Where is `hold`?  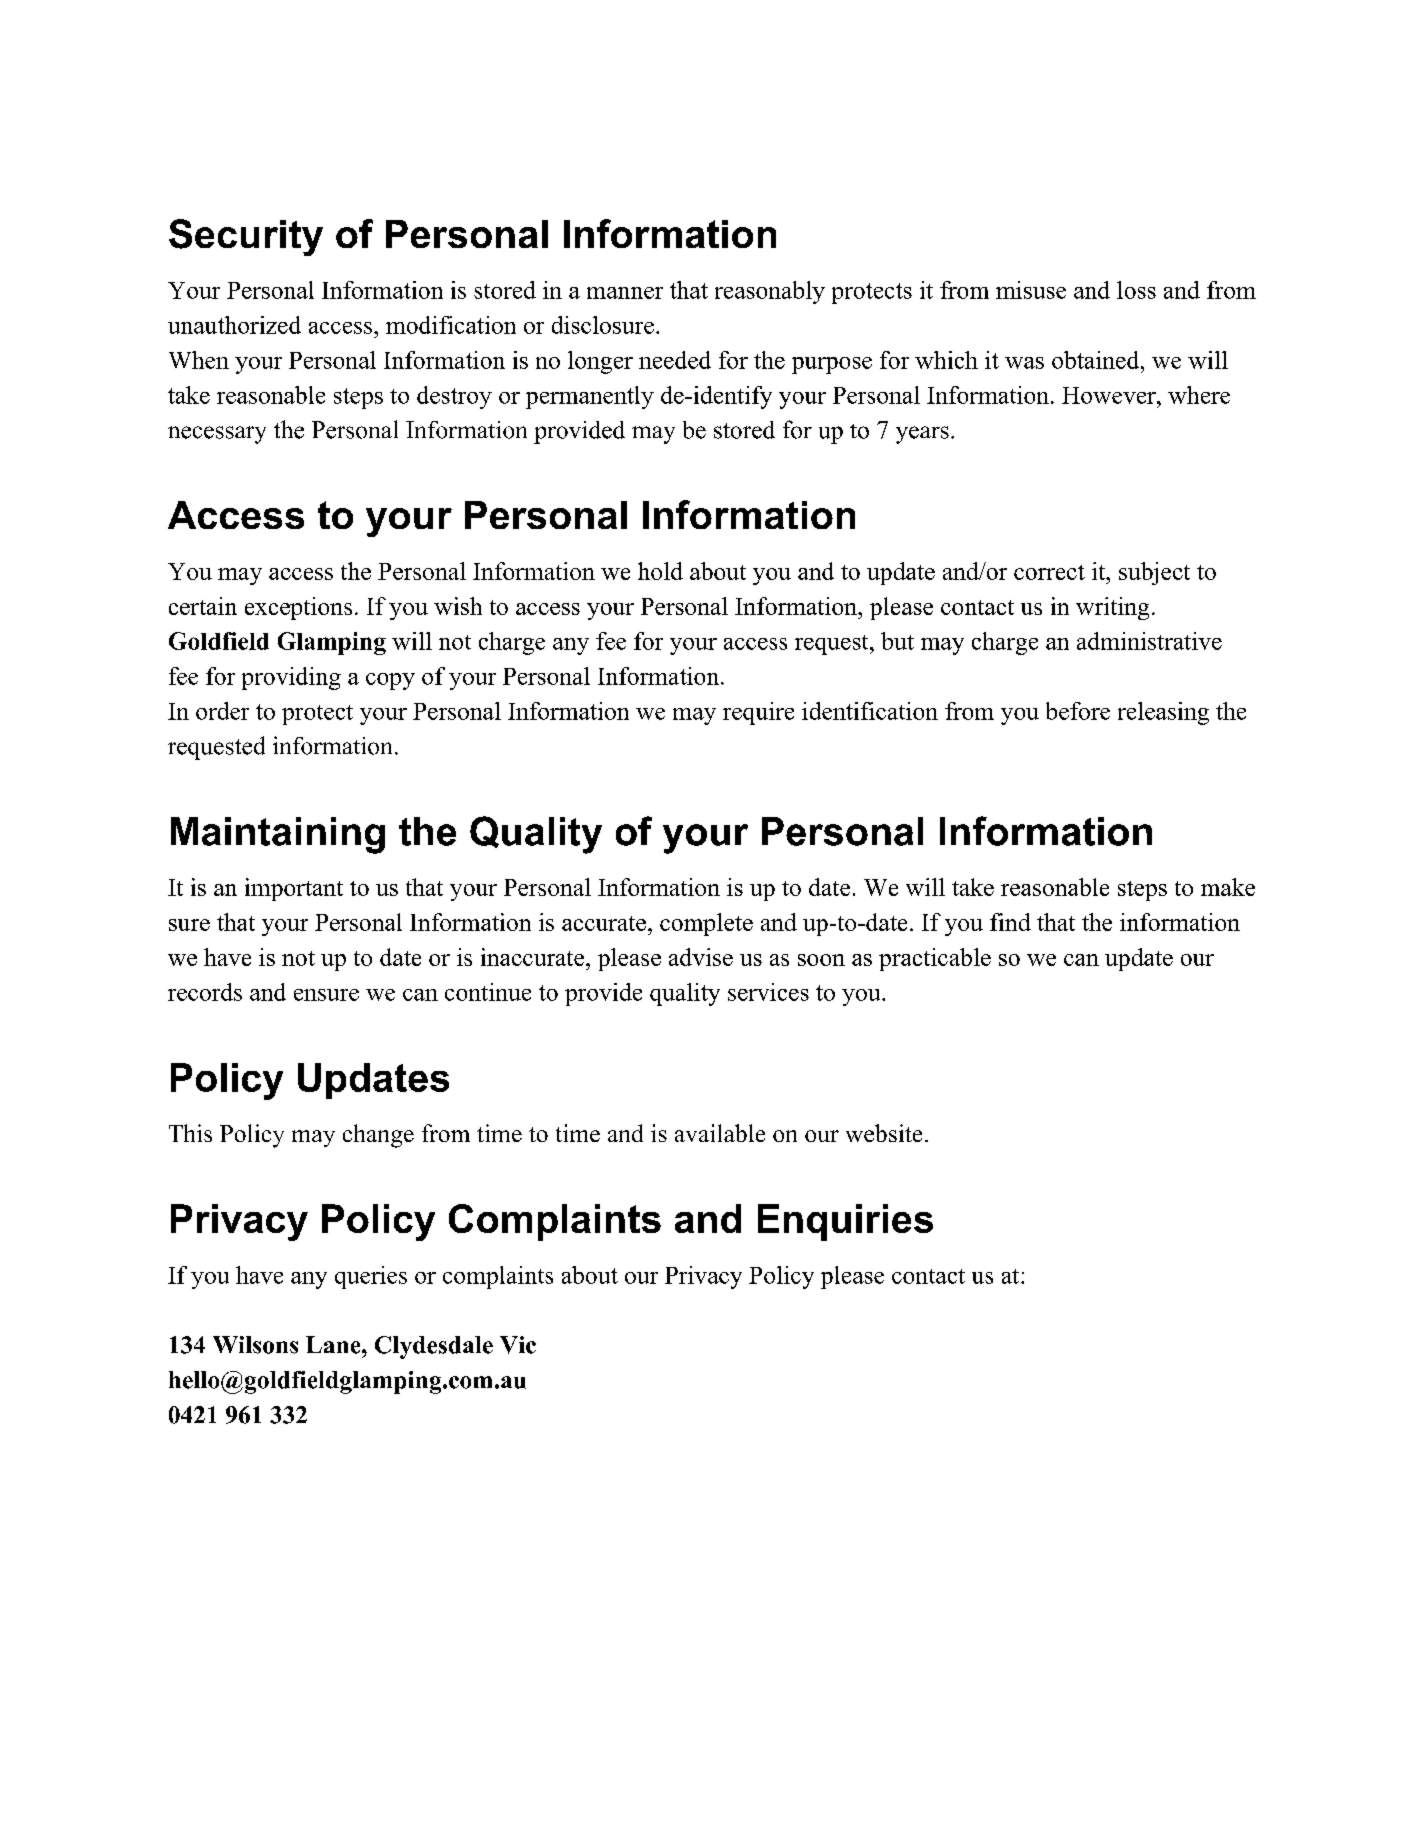
hold is located at coordinates (660, 571).
